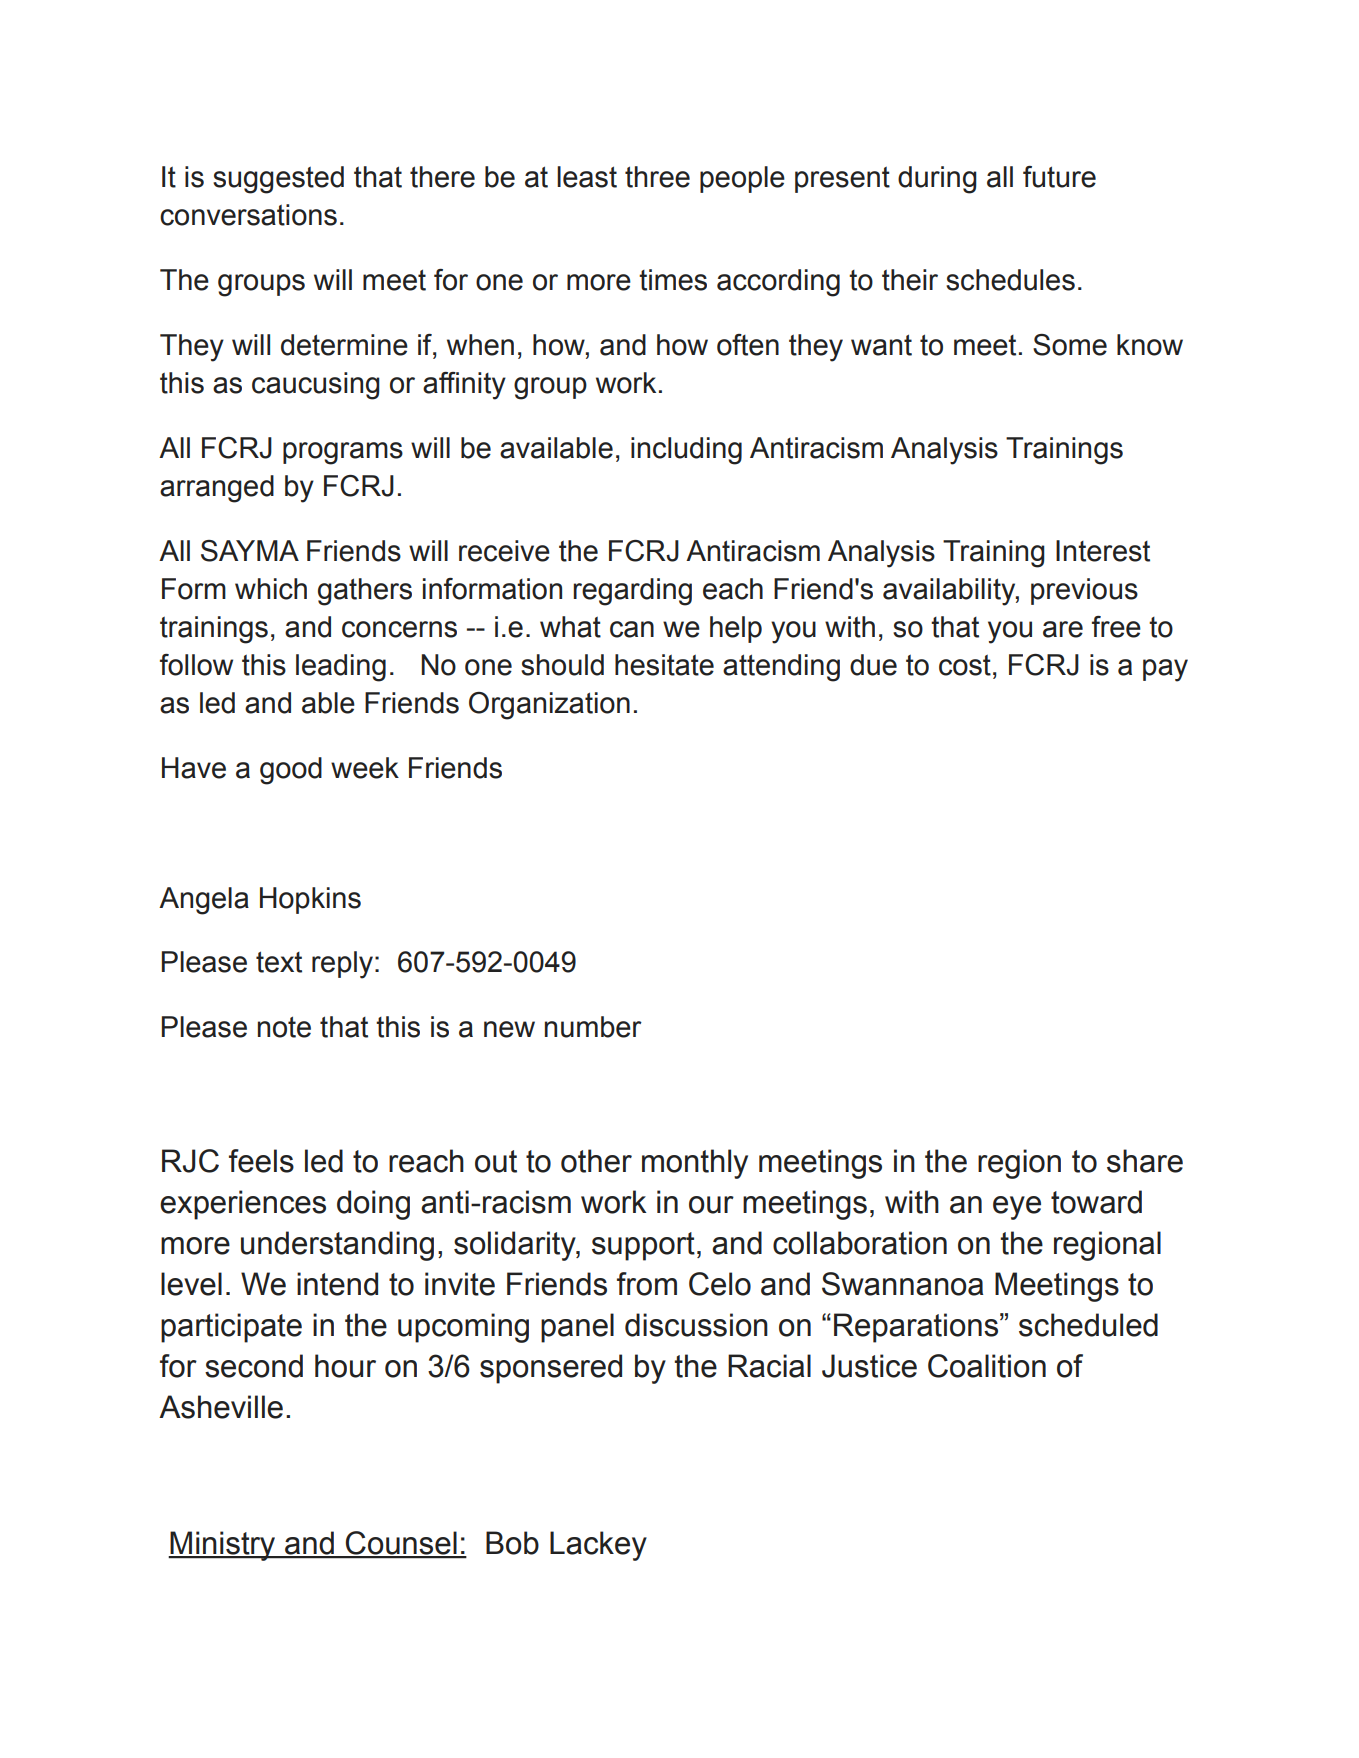  I want to click on conversations, so click(248, 215).
